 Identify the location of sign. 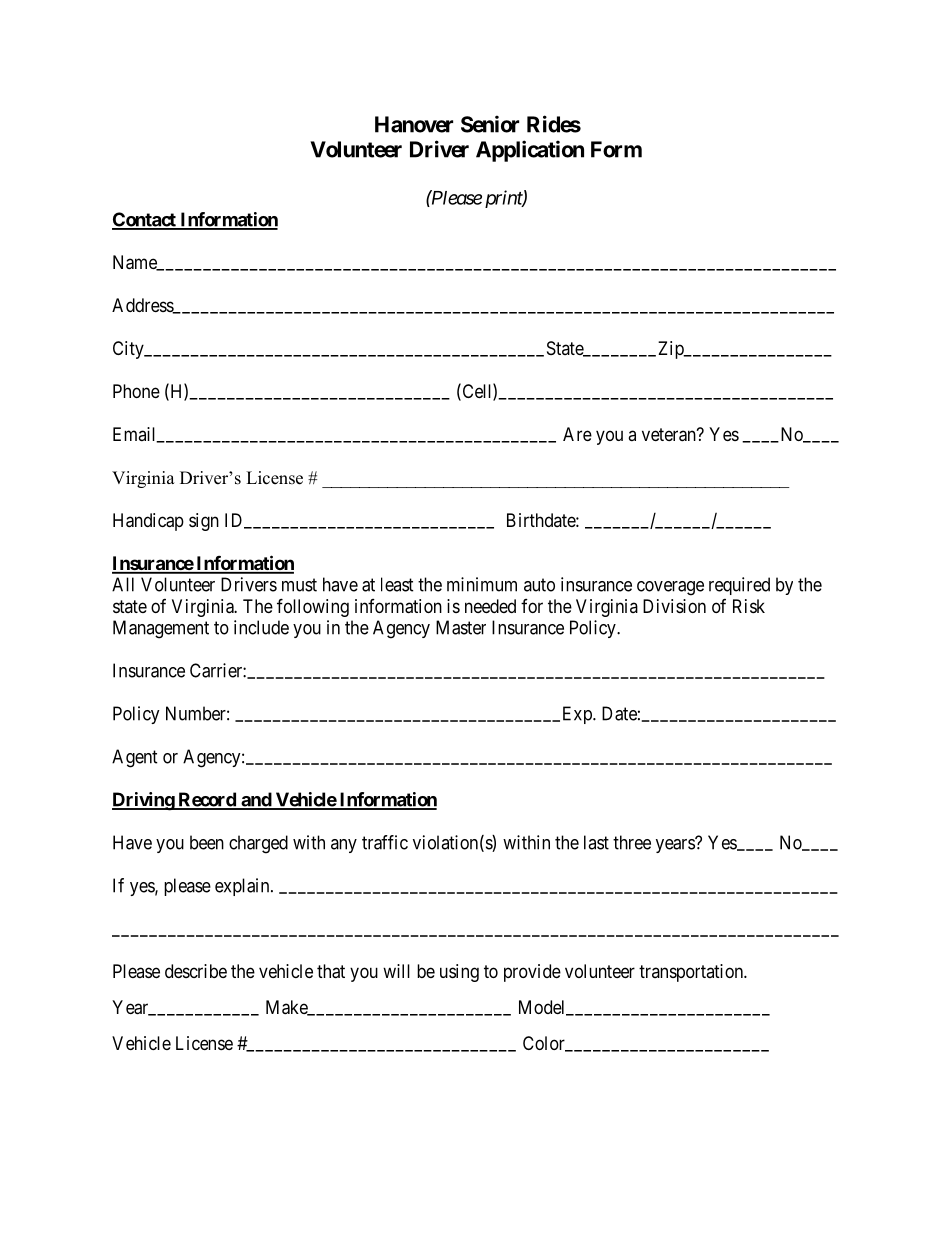
(204, 522).
